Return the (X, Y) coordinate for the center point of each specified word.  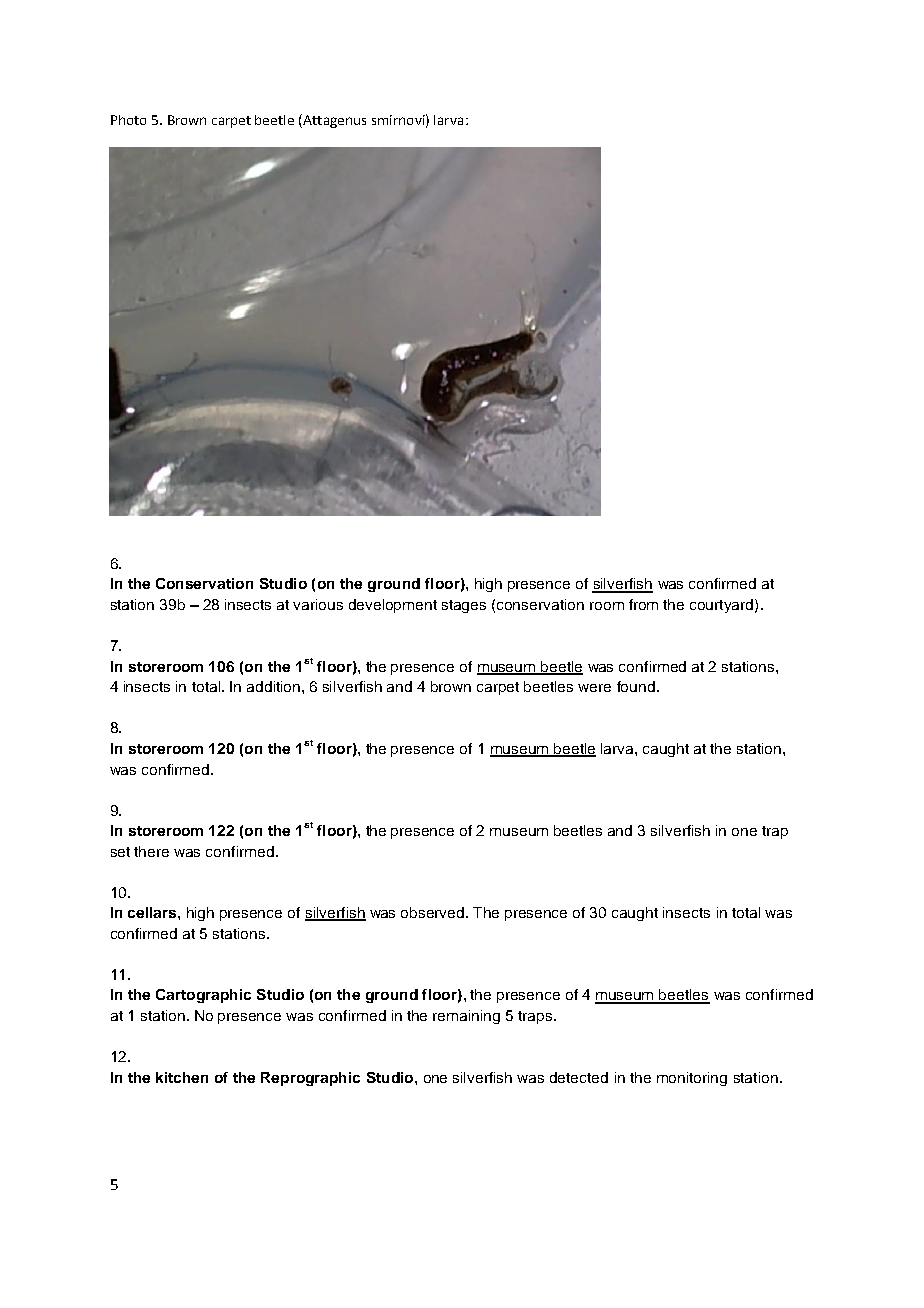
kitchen (182, 1077)
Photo (128, 120)
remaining (466, 1017)
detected (579, 1077)
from (643, 604)
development (393, 606)
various (318, 604)
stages (464, 606)
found (637, 686)
